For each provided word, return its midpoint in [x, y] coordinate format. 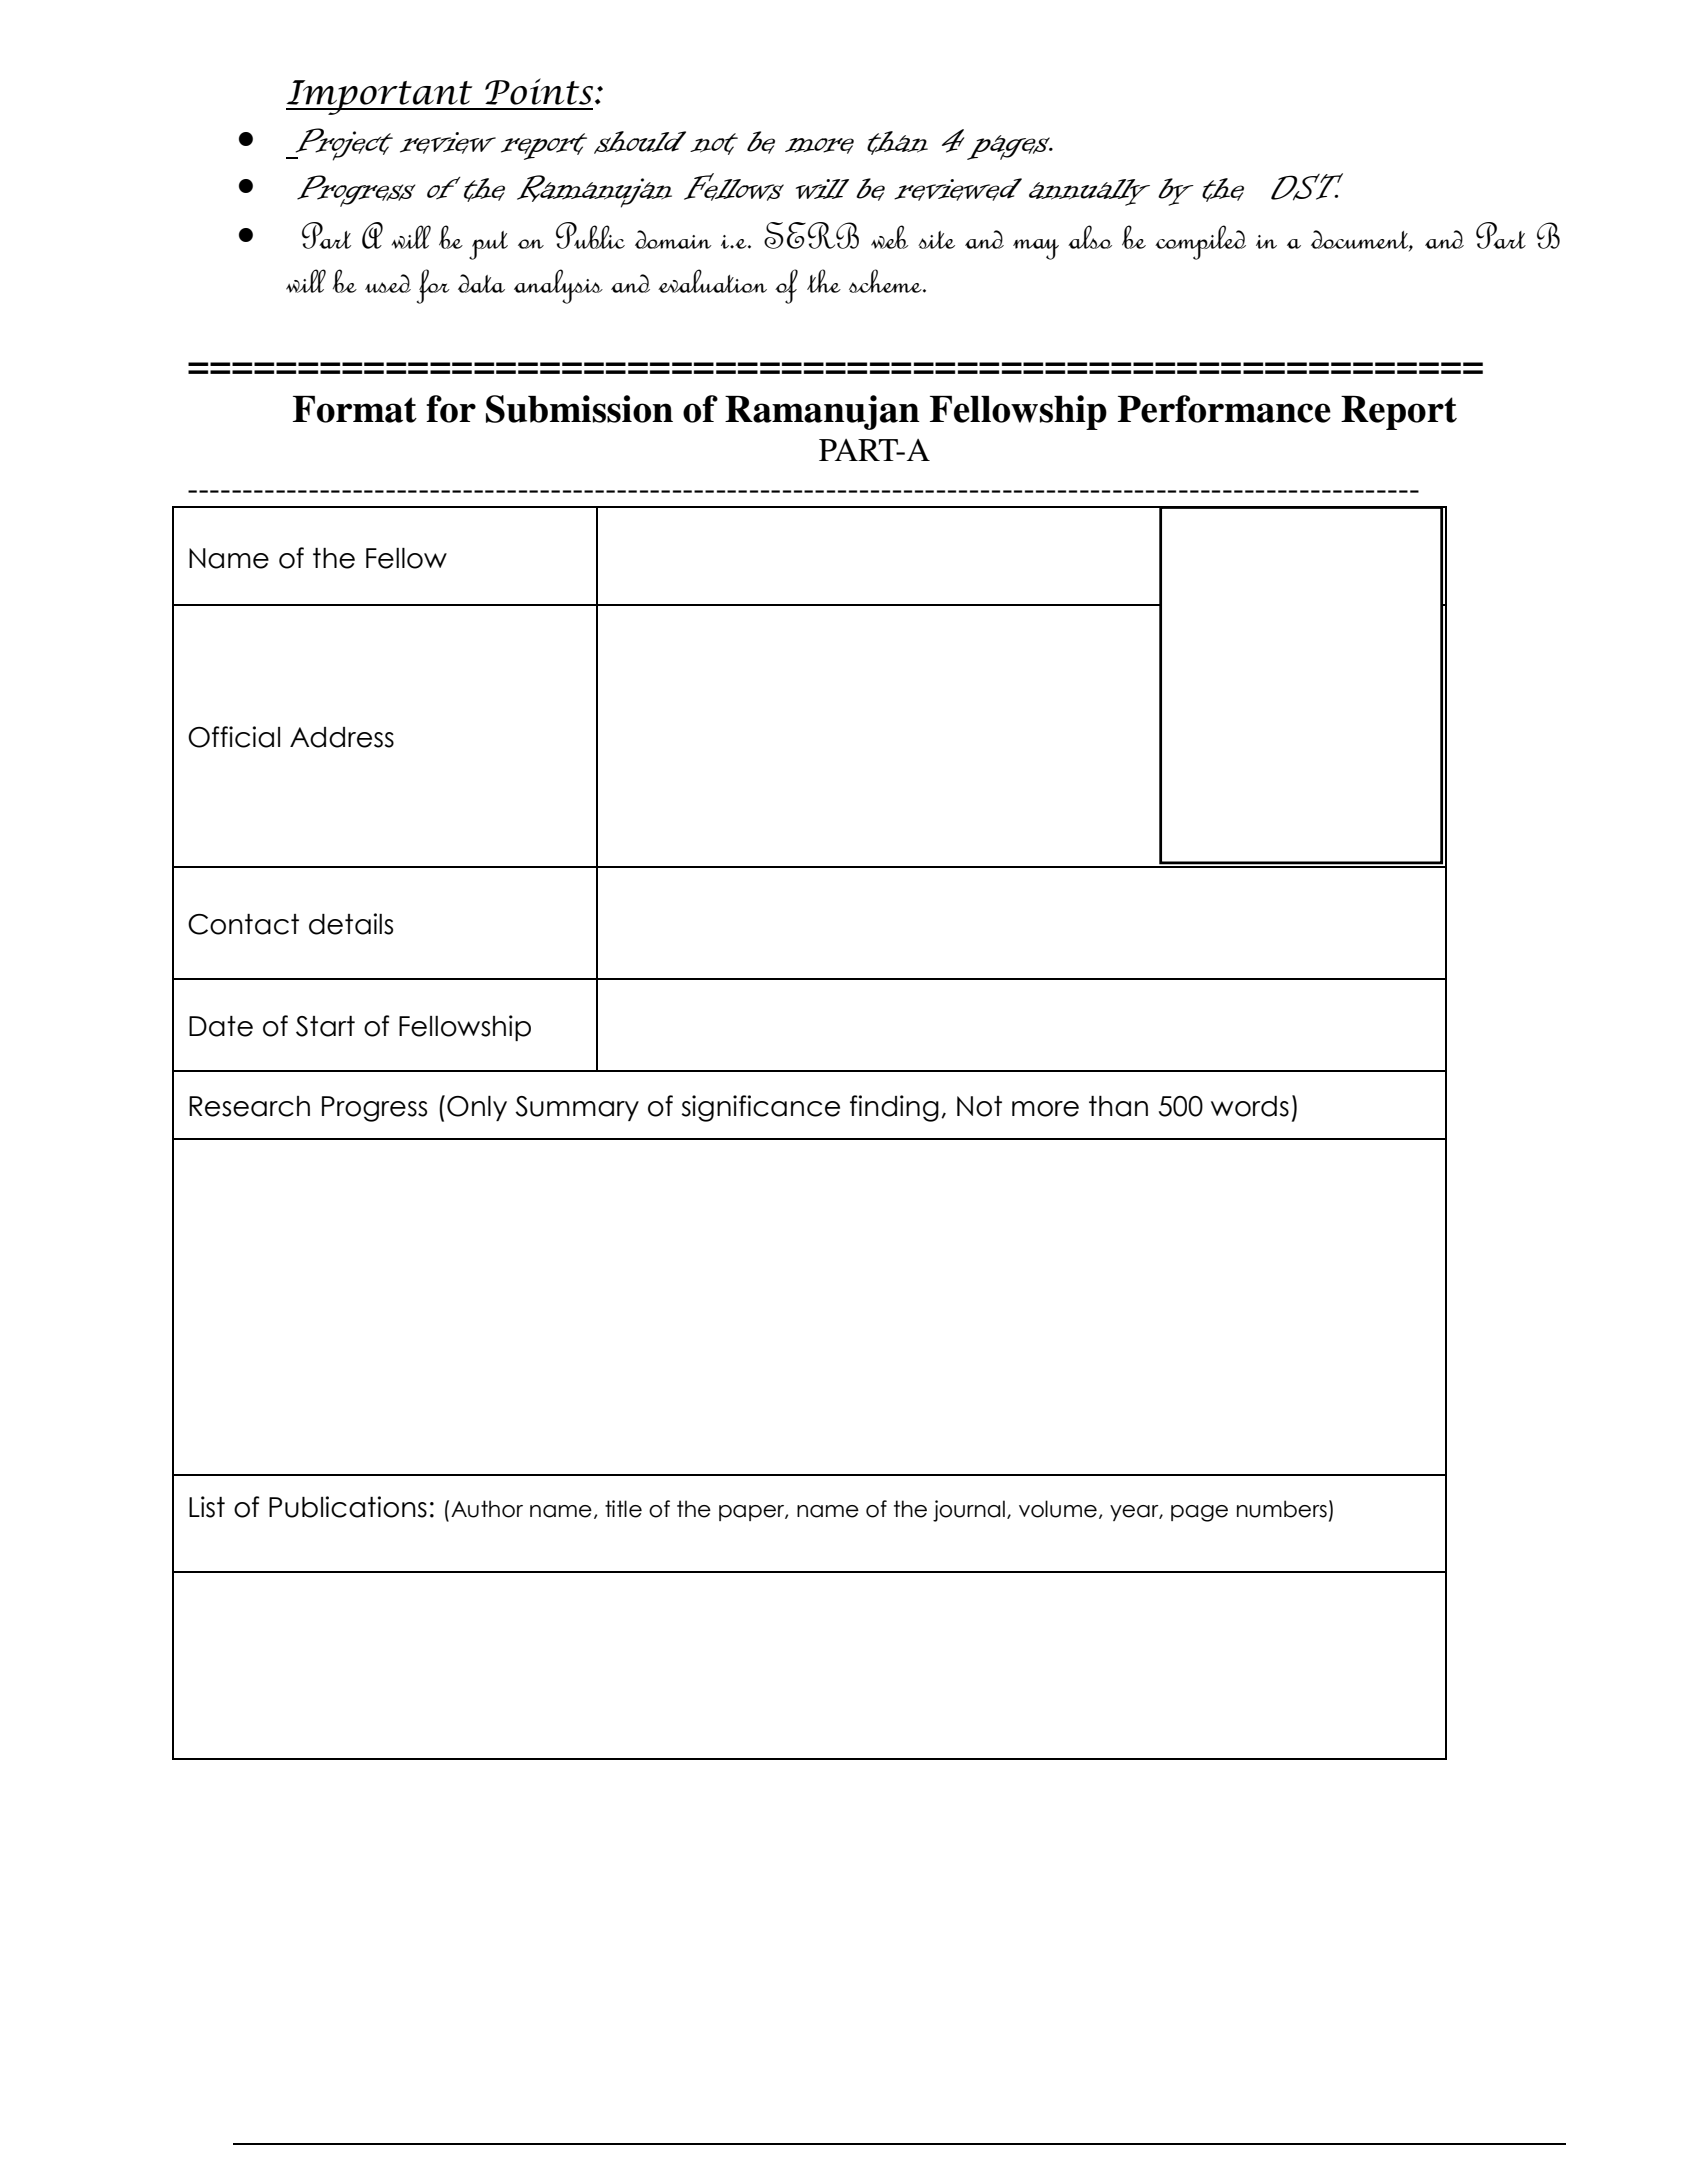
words [1250, 1106]
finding [894, 1108]
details [351, 924]
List [207, 1507]
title [623, 1509]
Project [343, 144]
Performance [1224, 409]
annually [1089, 192]
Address [342, 737]
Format [355, 409]
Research [249, 1106]
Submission [579, 409]
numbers [1282, 1509]
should [640, 142]
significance [761, 1108]
